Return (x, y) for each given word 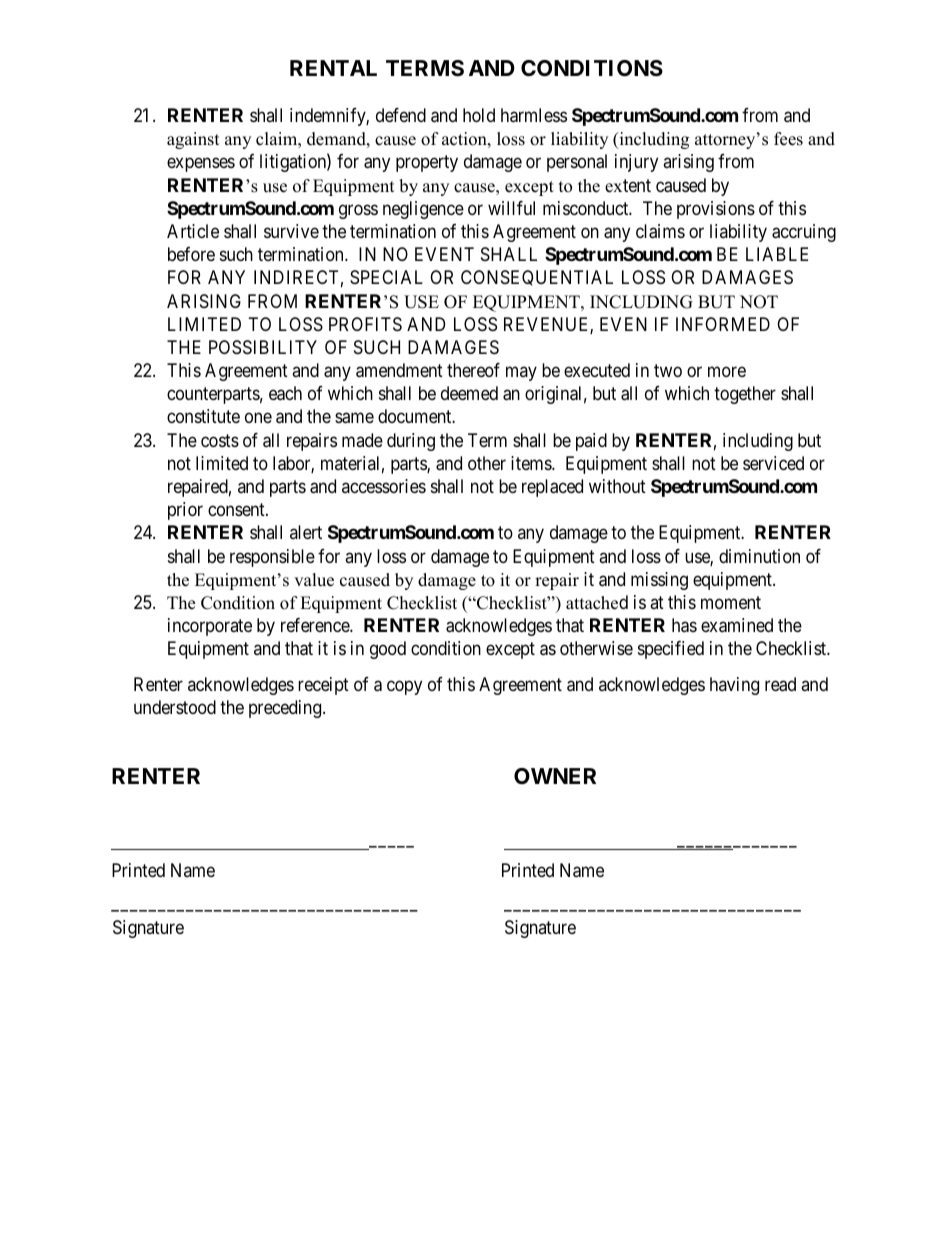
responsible (272, 558)
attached (597, 602)
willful (511, 208)
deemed (469, 393)
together (745, 395)
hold (479, 115)
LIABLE (777, 254)
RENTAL (333, 68)
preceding (286, 709)
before (191, 254)
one (258, 418)
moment (731, 602)
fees (788, 139)
